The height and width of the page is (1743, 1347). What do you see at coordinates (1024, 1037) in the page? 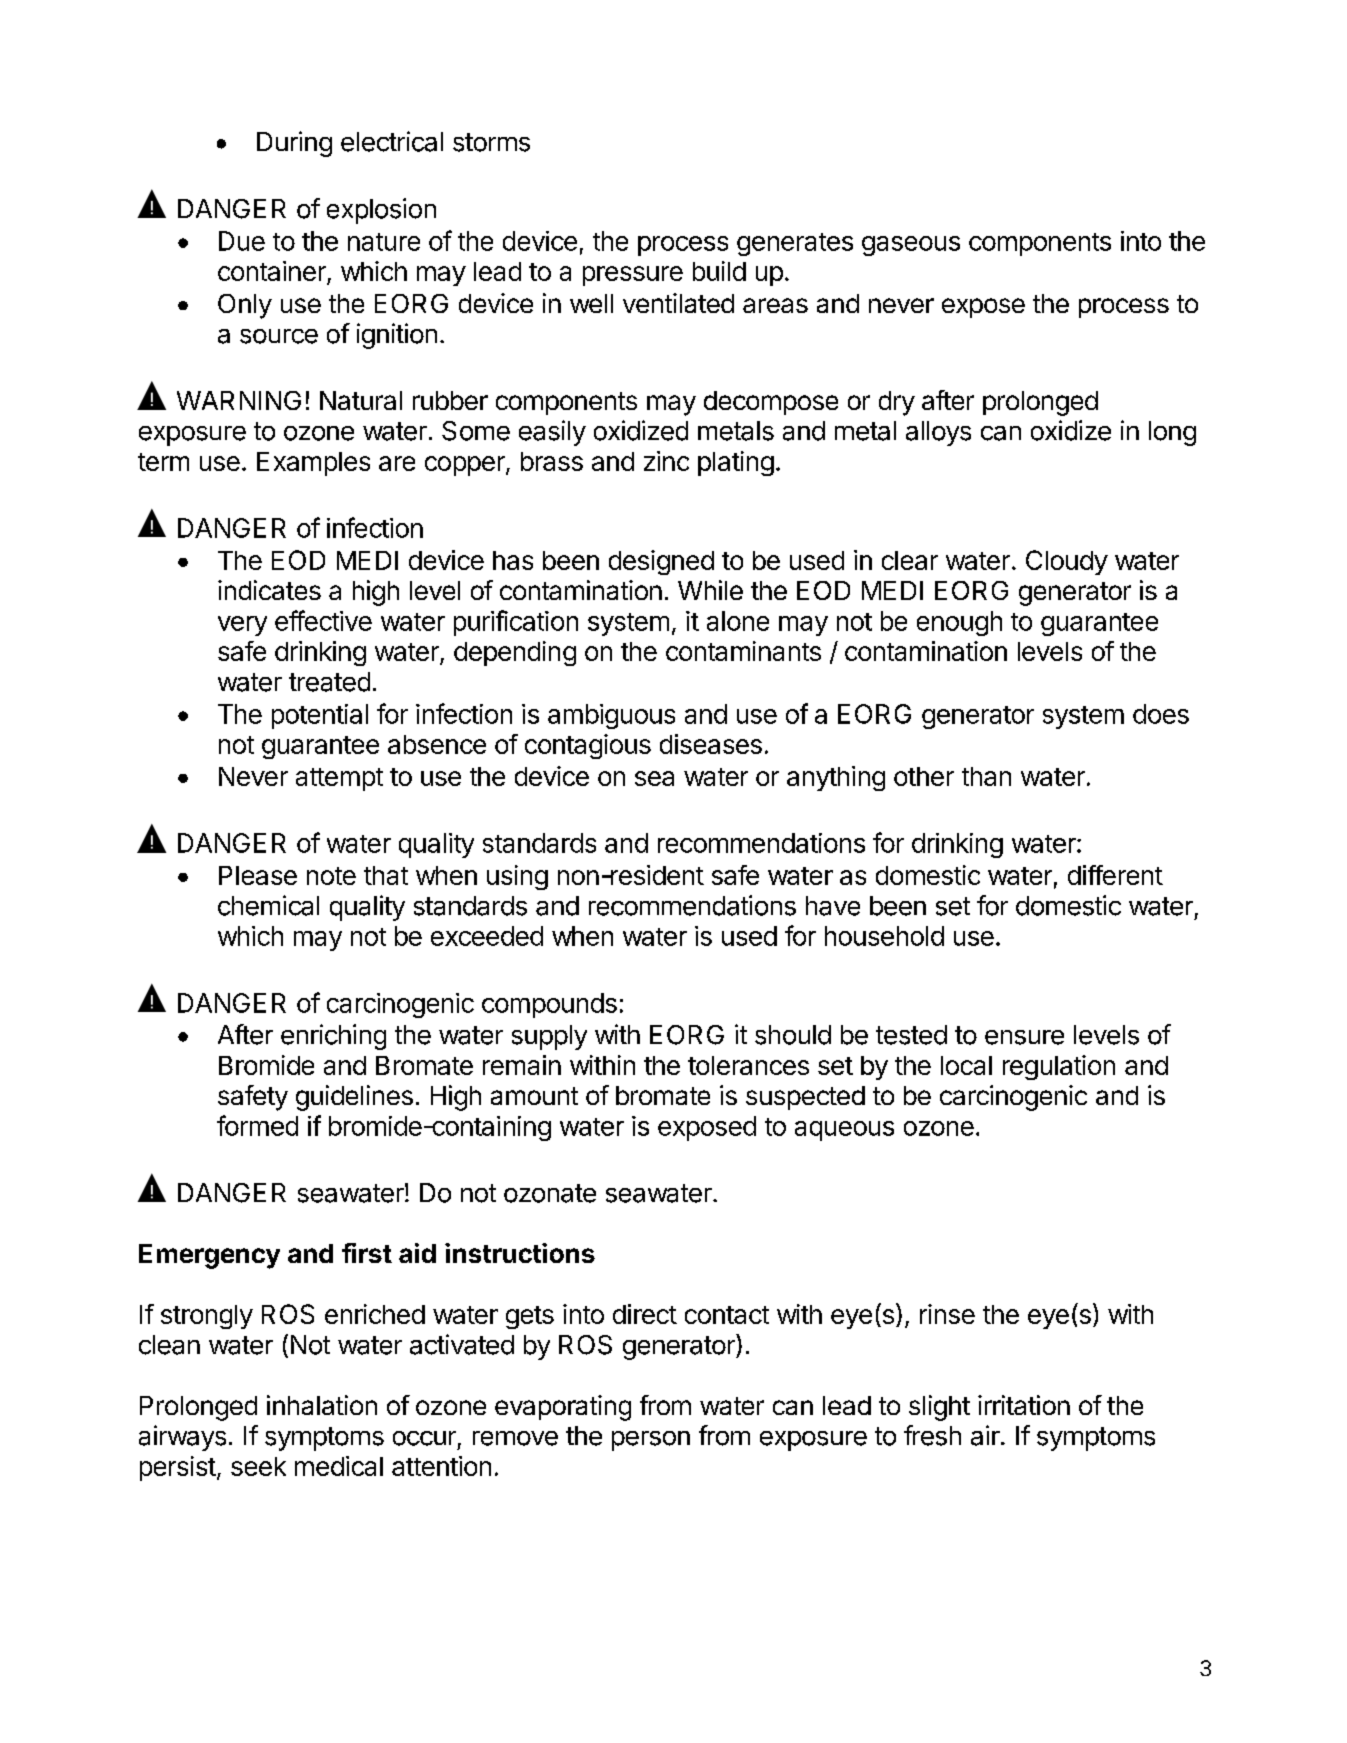
I see `ensure` at bounding box center [1024, 1037].
